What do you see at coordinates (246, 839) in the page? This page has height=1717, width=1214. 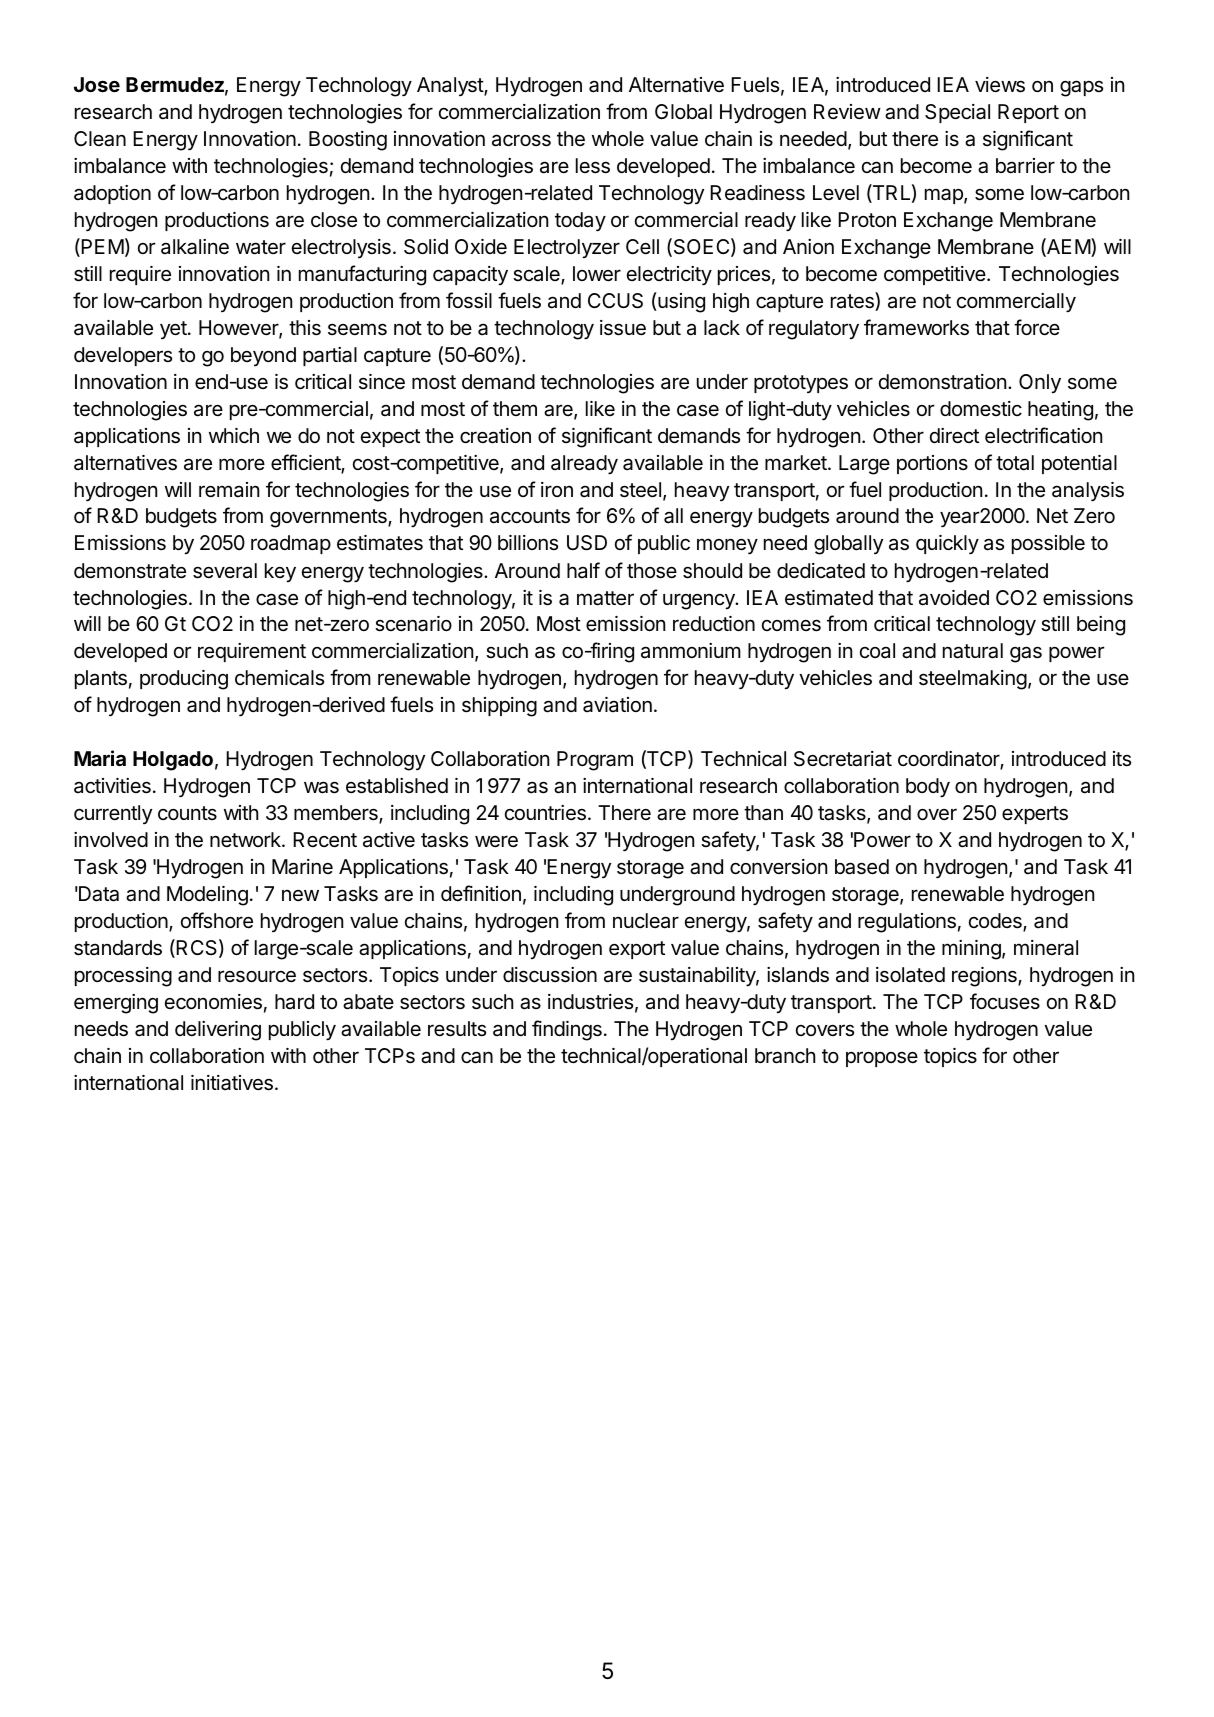 I see `network` at bounding box center [246, 839].
